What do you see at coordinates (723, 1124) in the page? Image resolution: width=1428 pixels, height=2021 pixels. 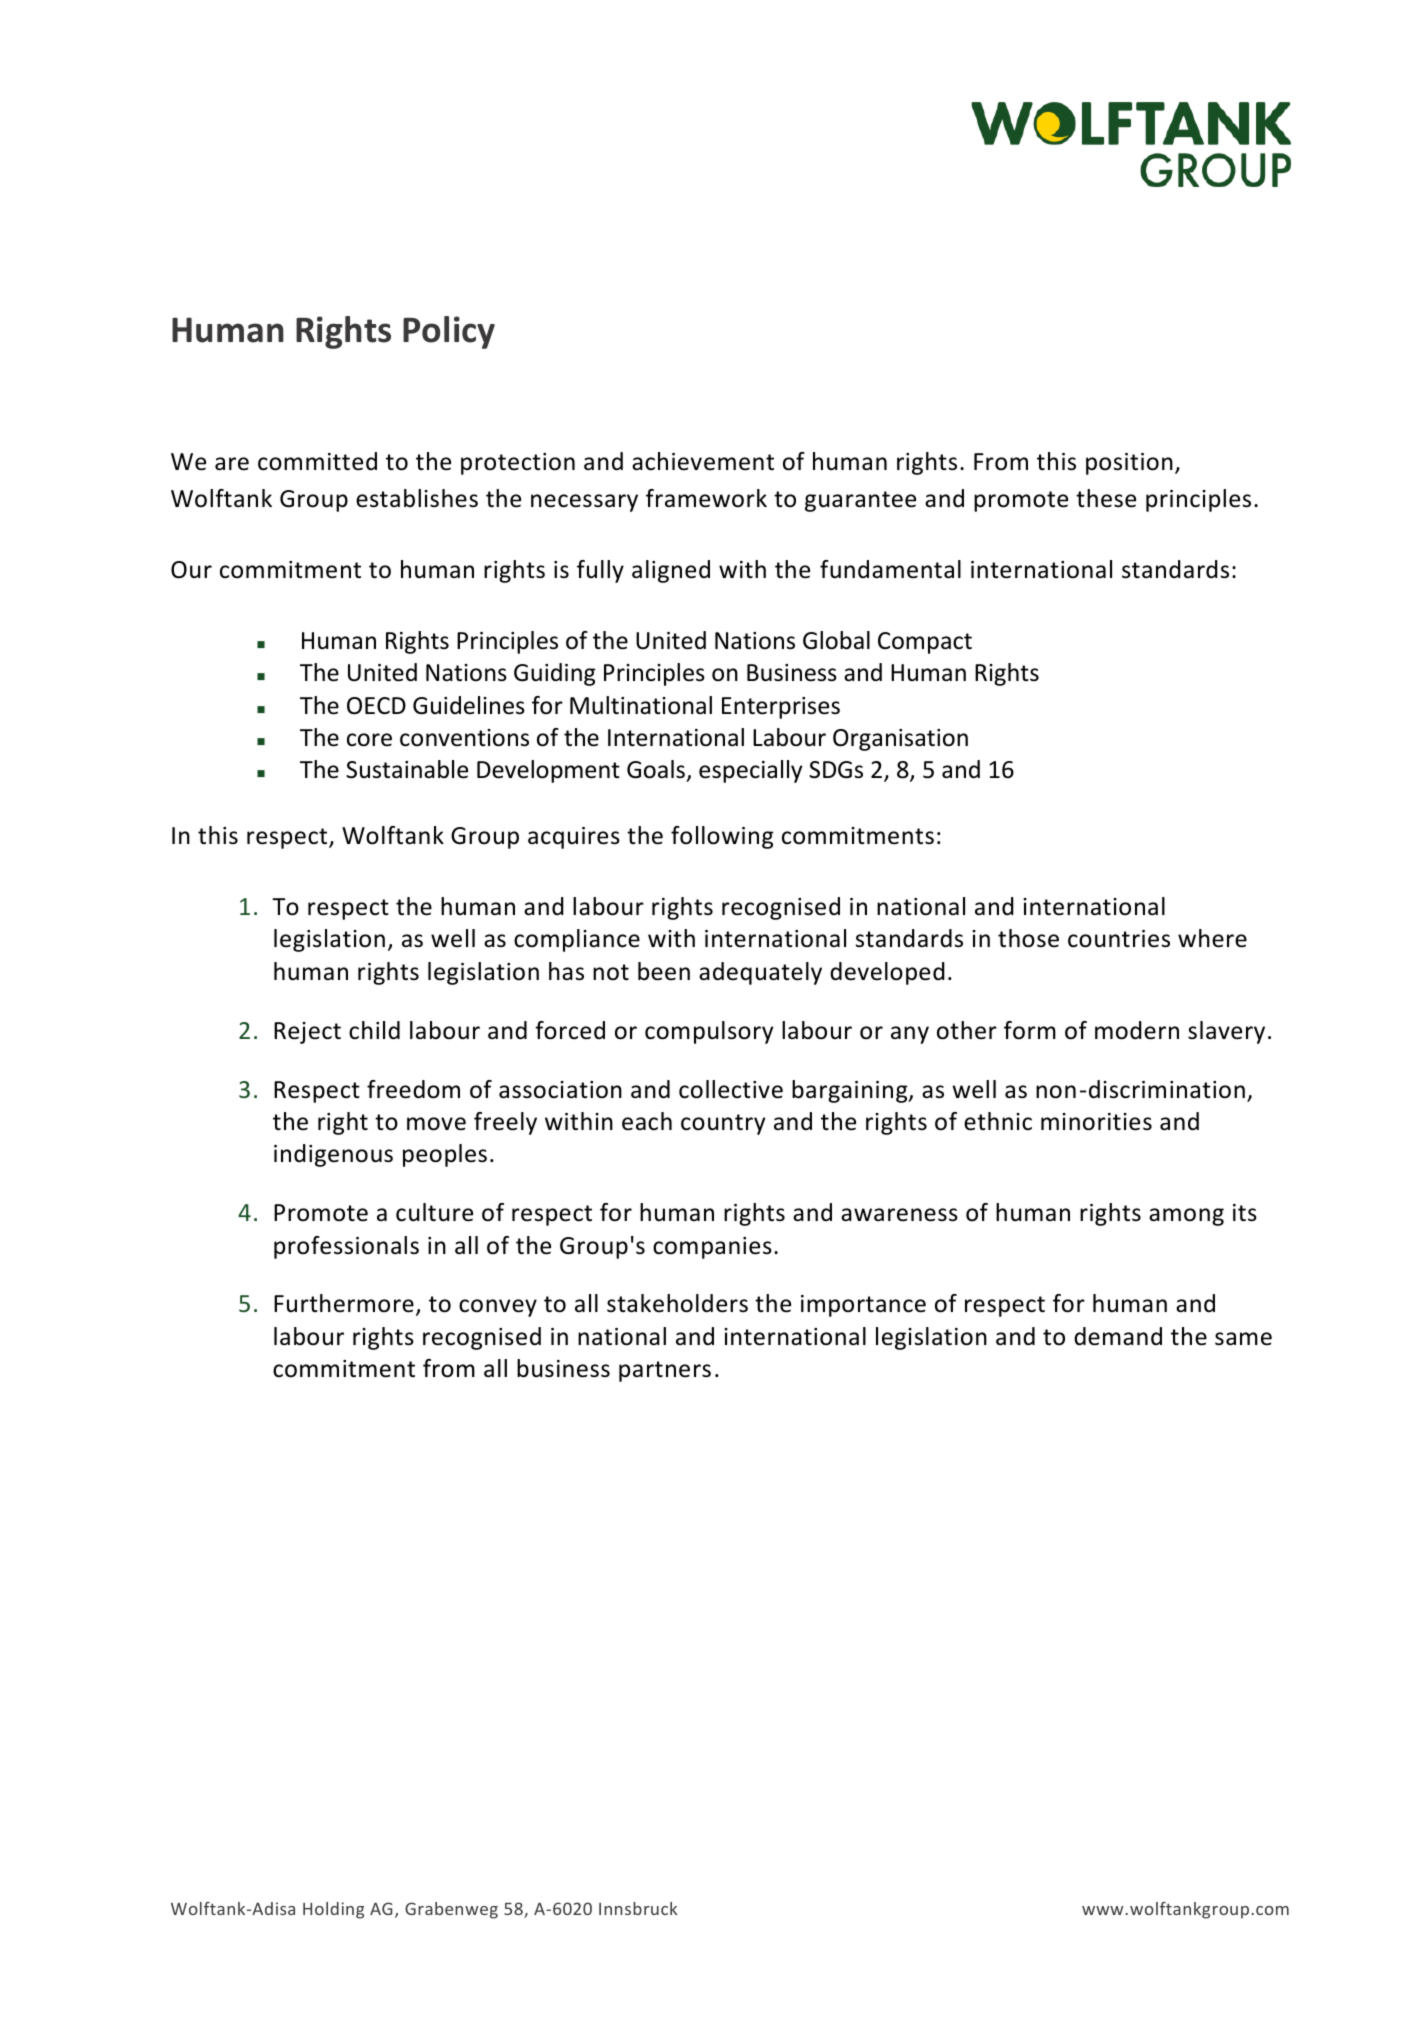 I see `country` at bounding box center [723, 1124].
